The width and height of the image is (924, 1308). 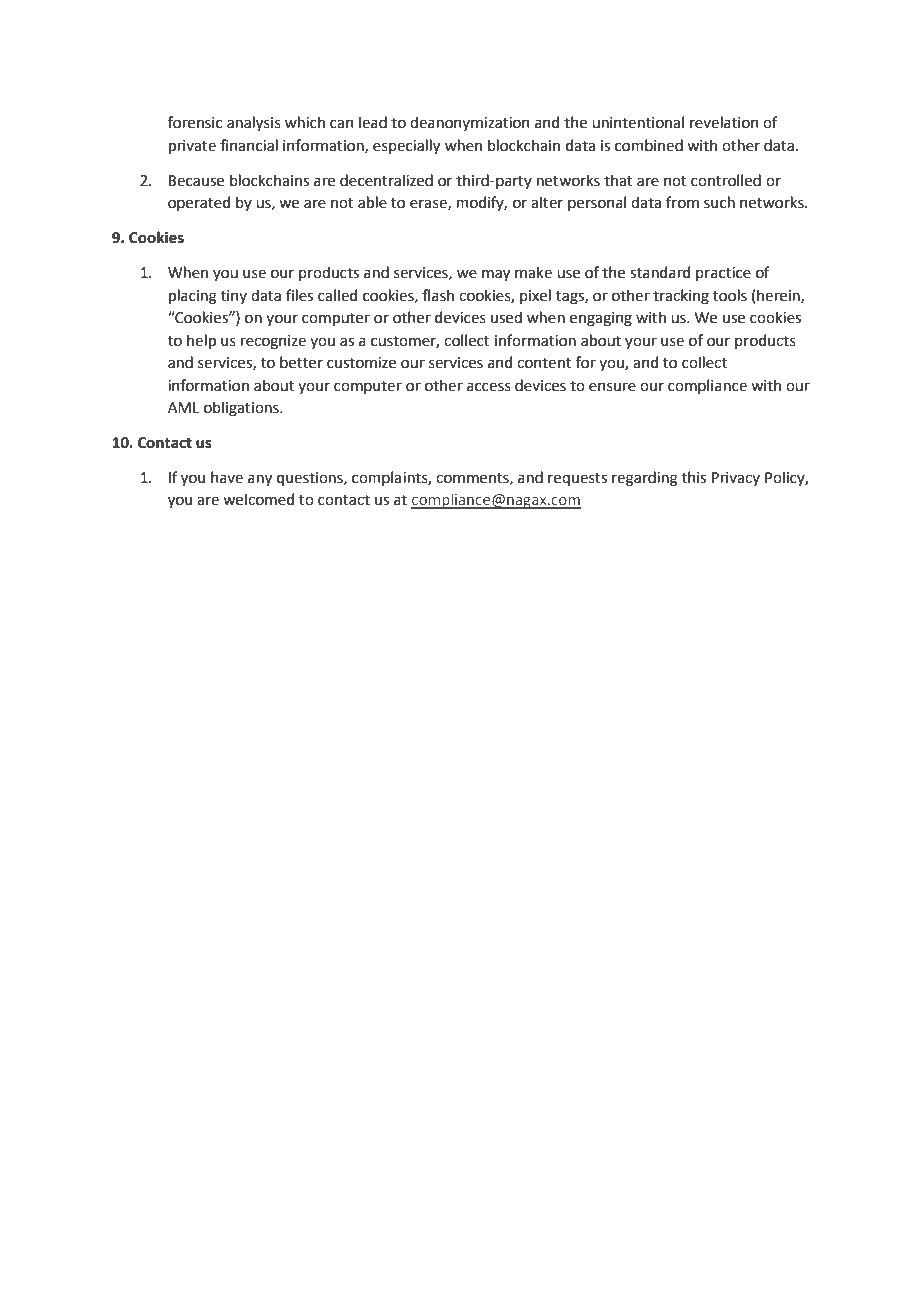 What do you see at coordinates (681, 297) in the image?
I see `tracking` at bounding box center [681, 297].
